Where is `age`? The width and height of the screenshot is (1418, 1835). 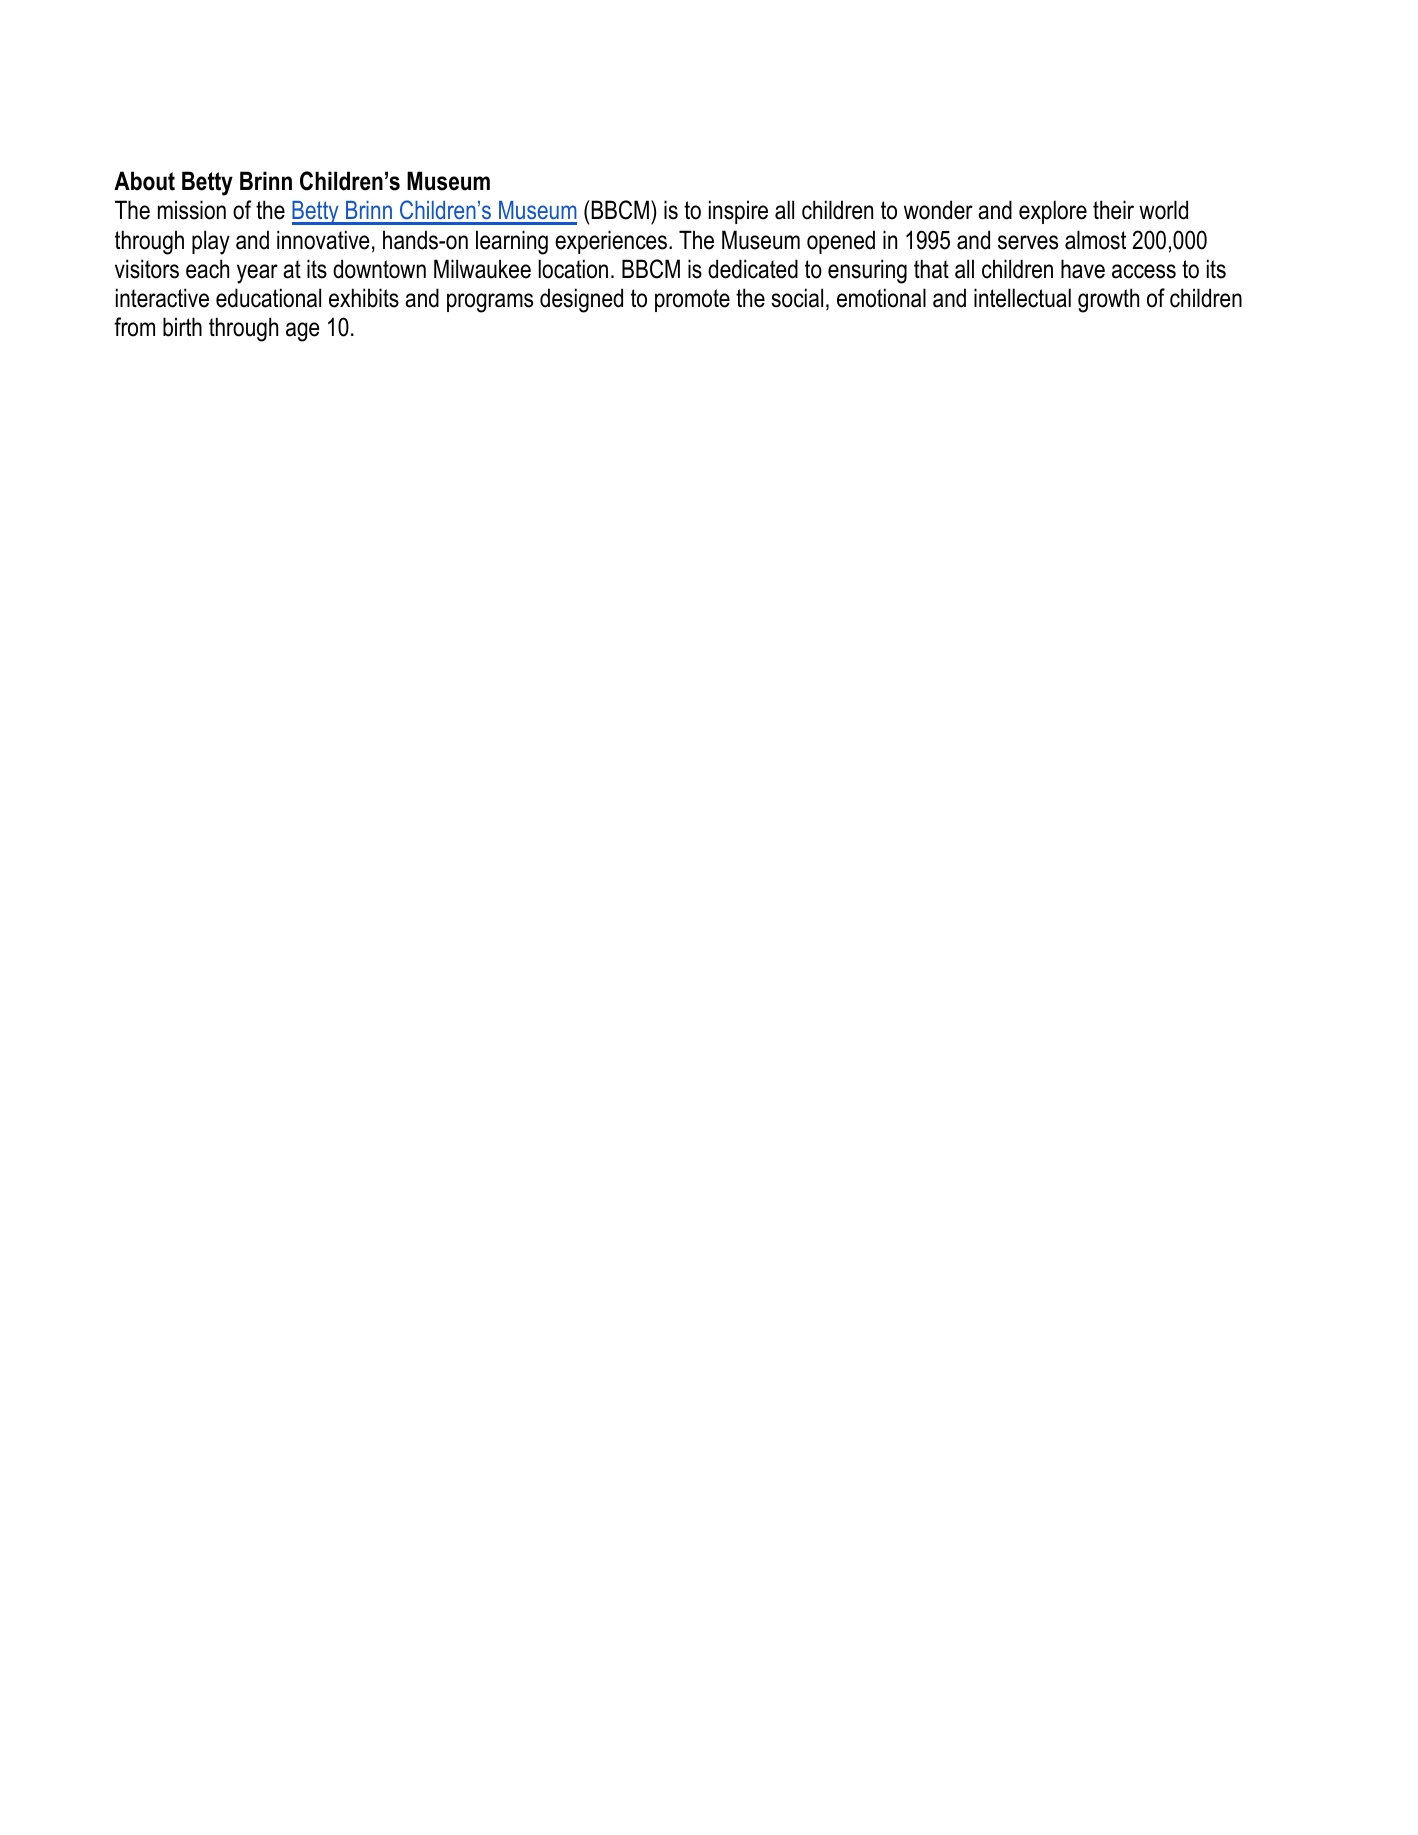
age is located at coordinates (303, 332).
